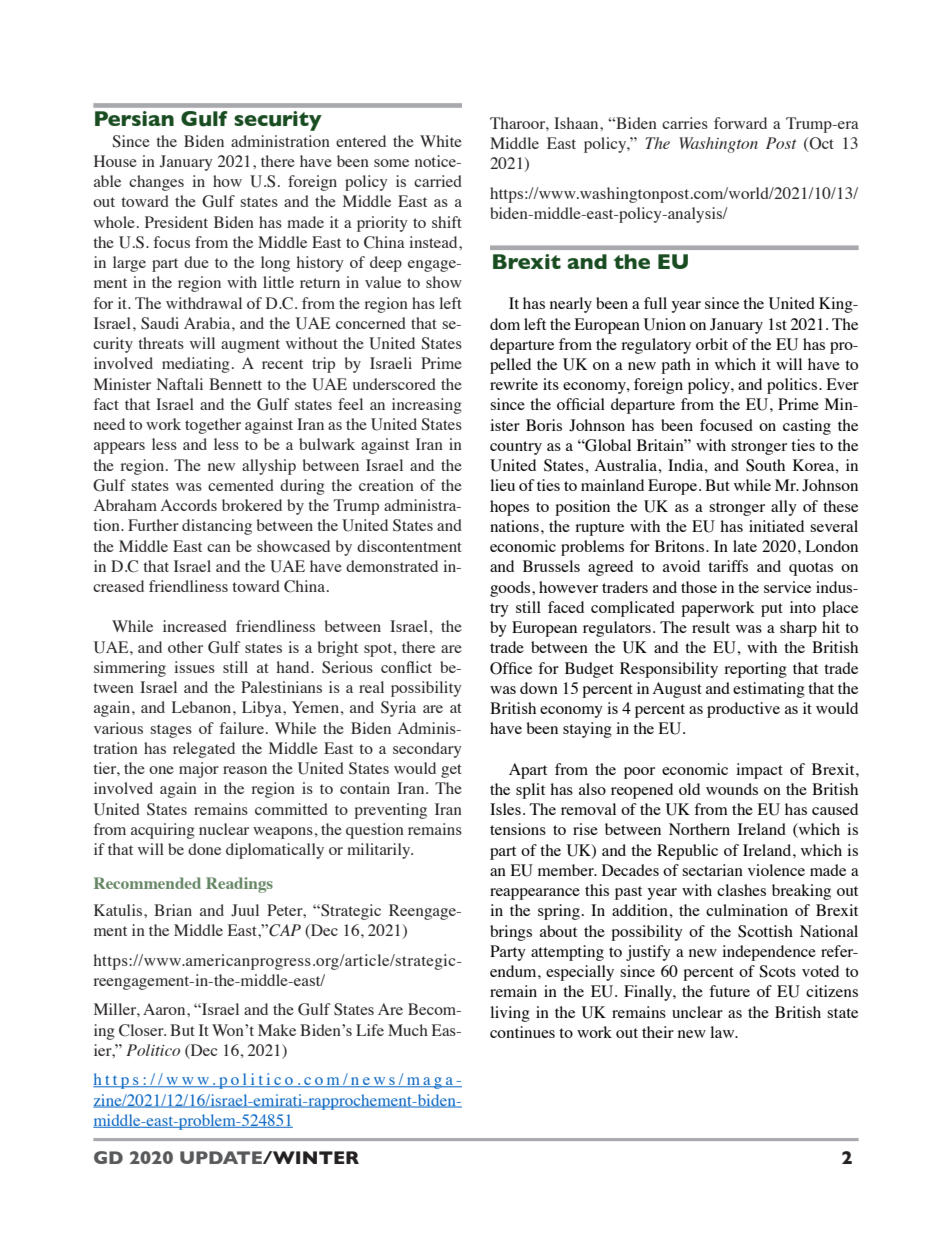 This screenshot has width=952, height=1233. I want to click on White, so click(441, 141).
